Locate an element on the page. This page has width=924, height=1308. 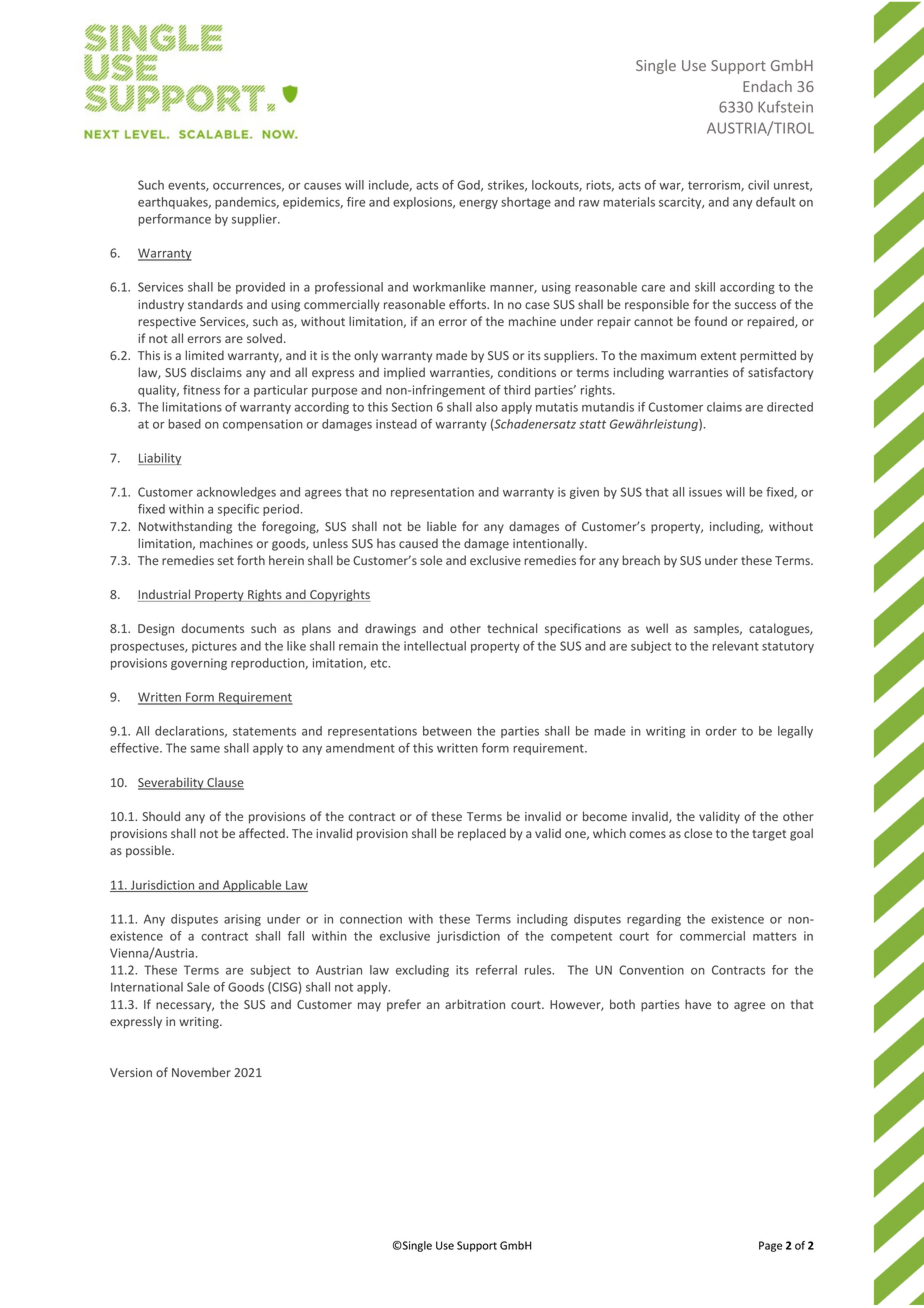
civil is located at coordinates (758, 185).
